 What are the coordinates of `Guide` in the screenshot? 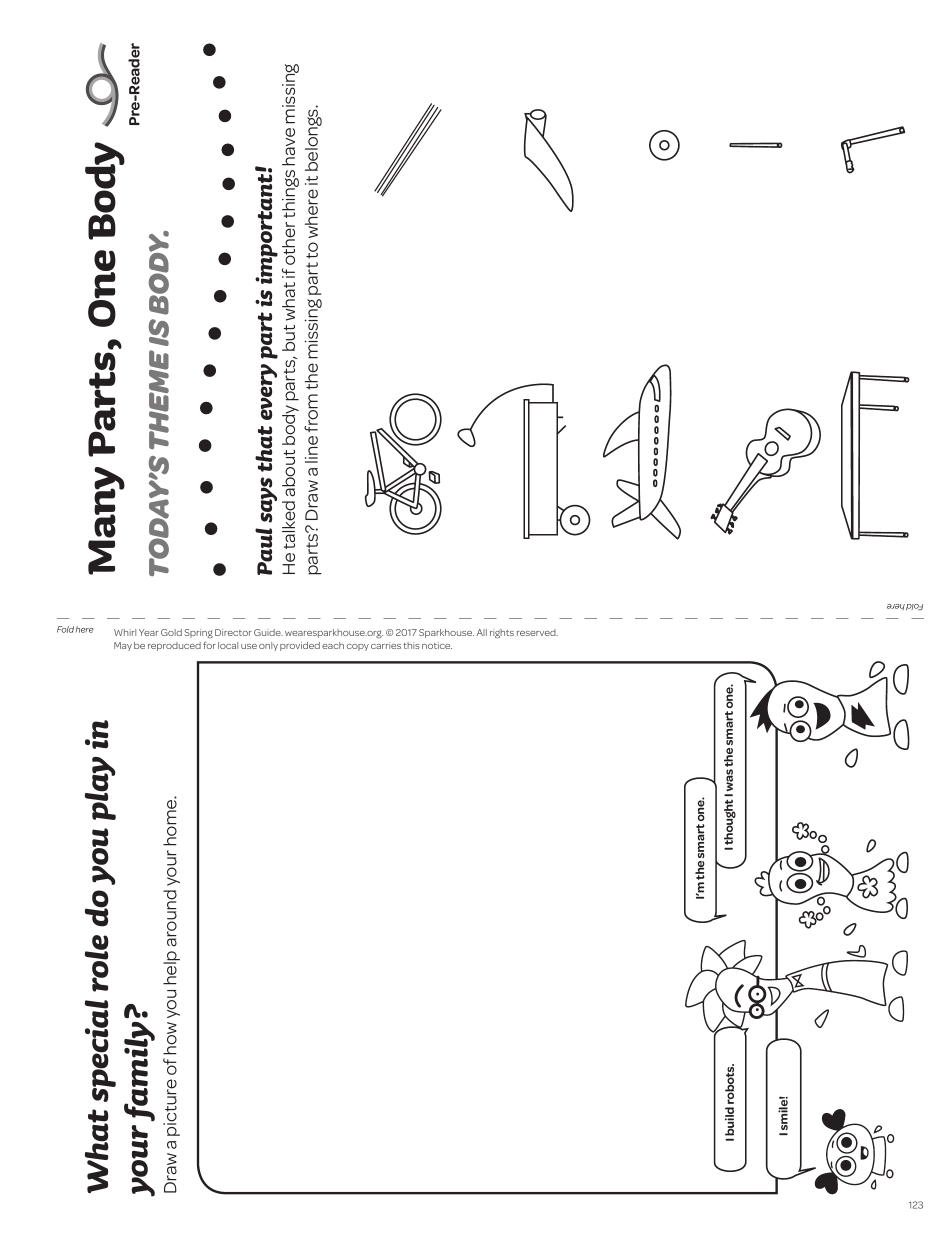 It's located at (268, 632).
